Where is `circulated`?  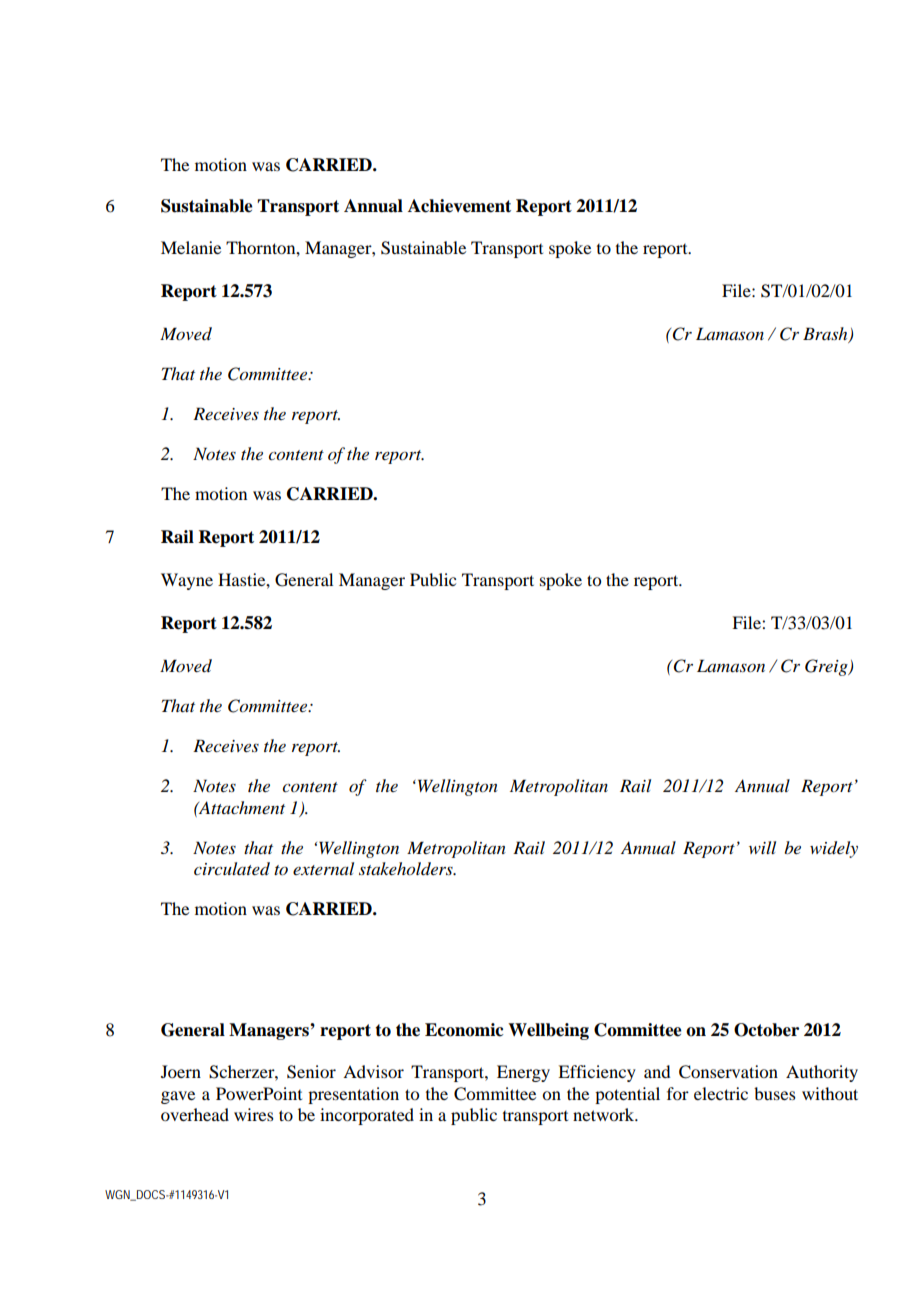 circulated is located at coordinates (232, 869).
